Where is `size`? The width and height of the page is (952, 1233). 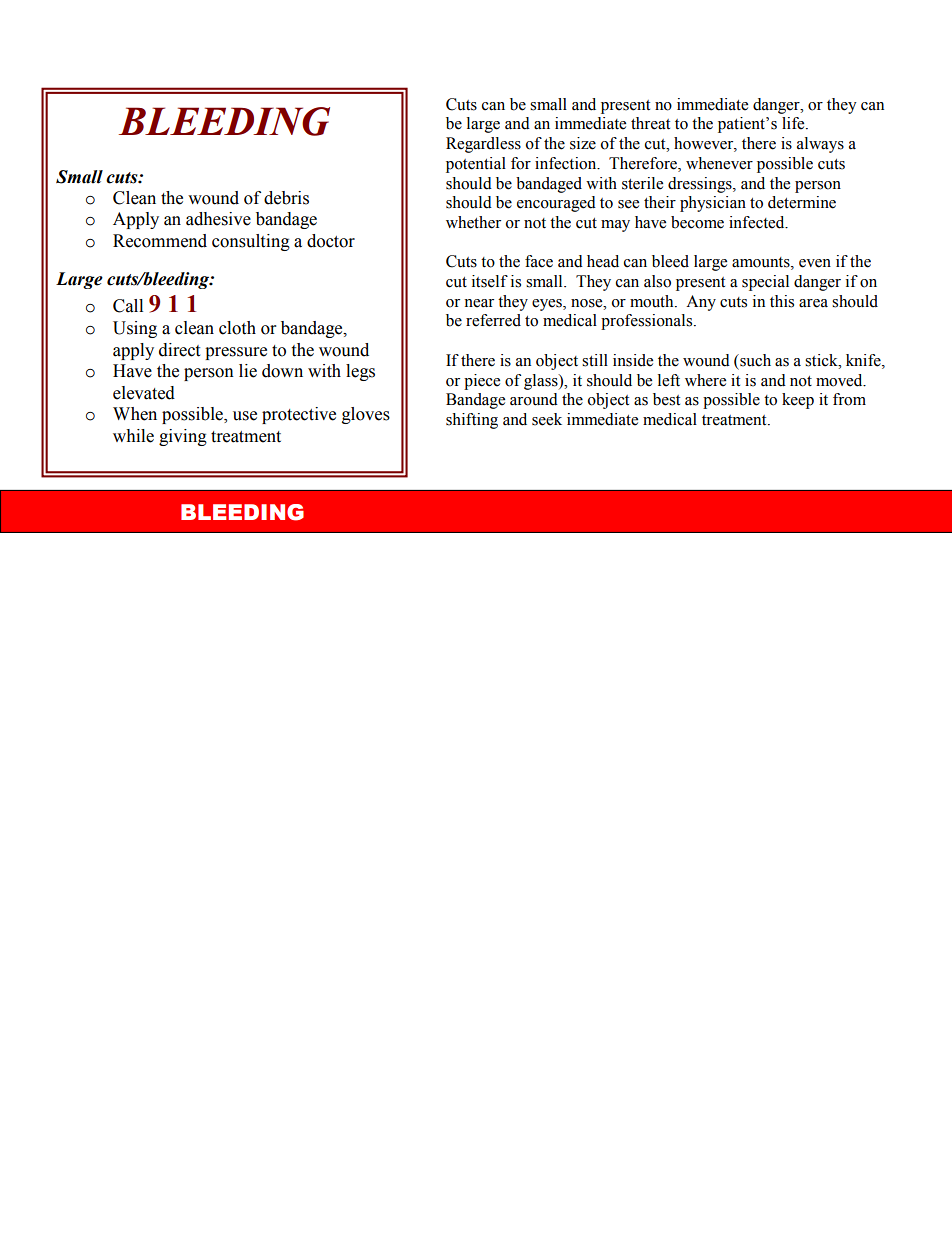 size is located at coordinates (583, 143).
